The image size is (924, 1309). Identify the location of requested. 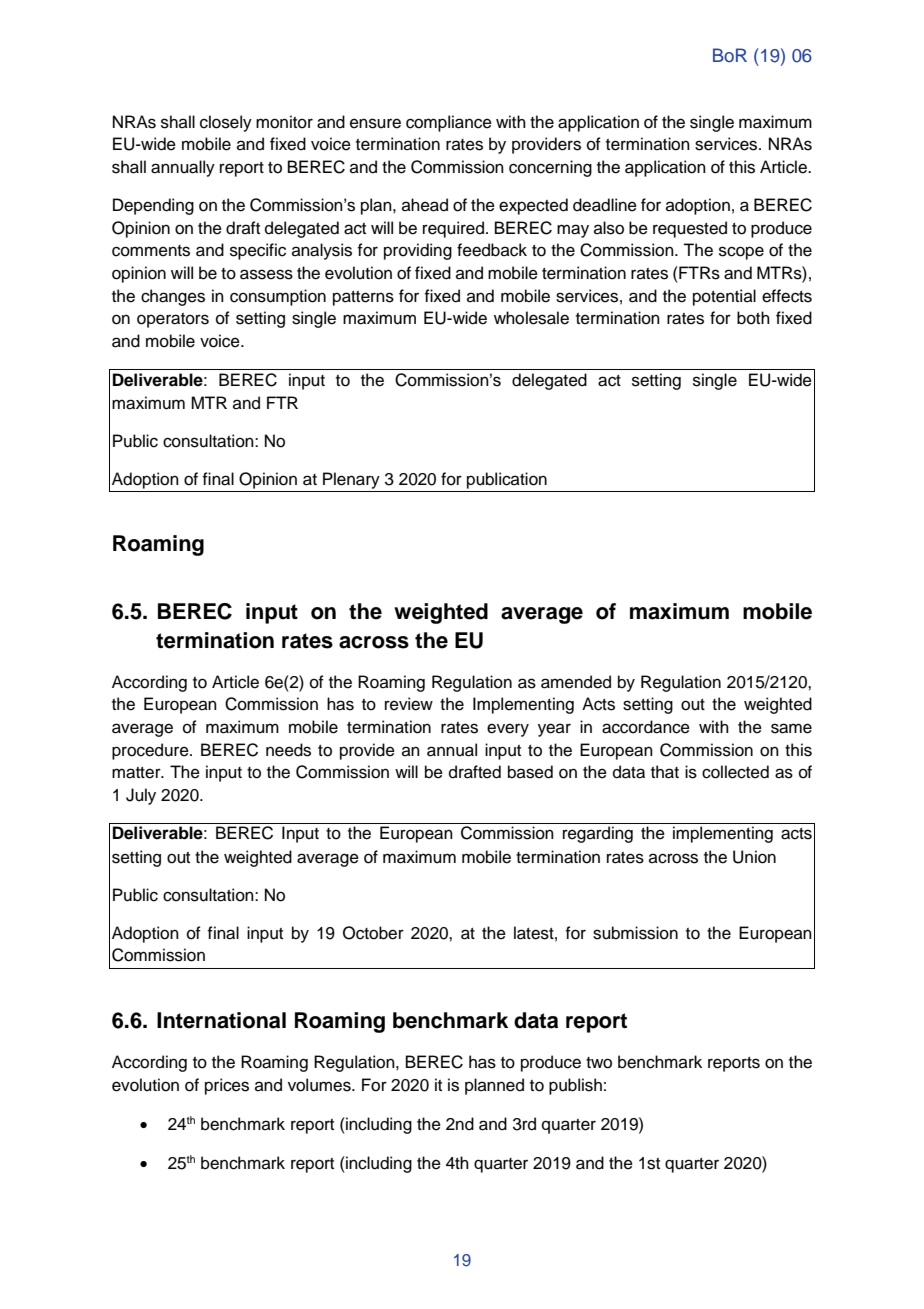
(690, 229).
